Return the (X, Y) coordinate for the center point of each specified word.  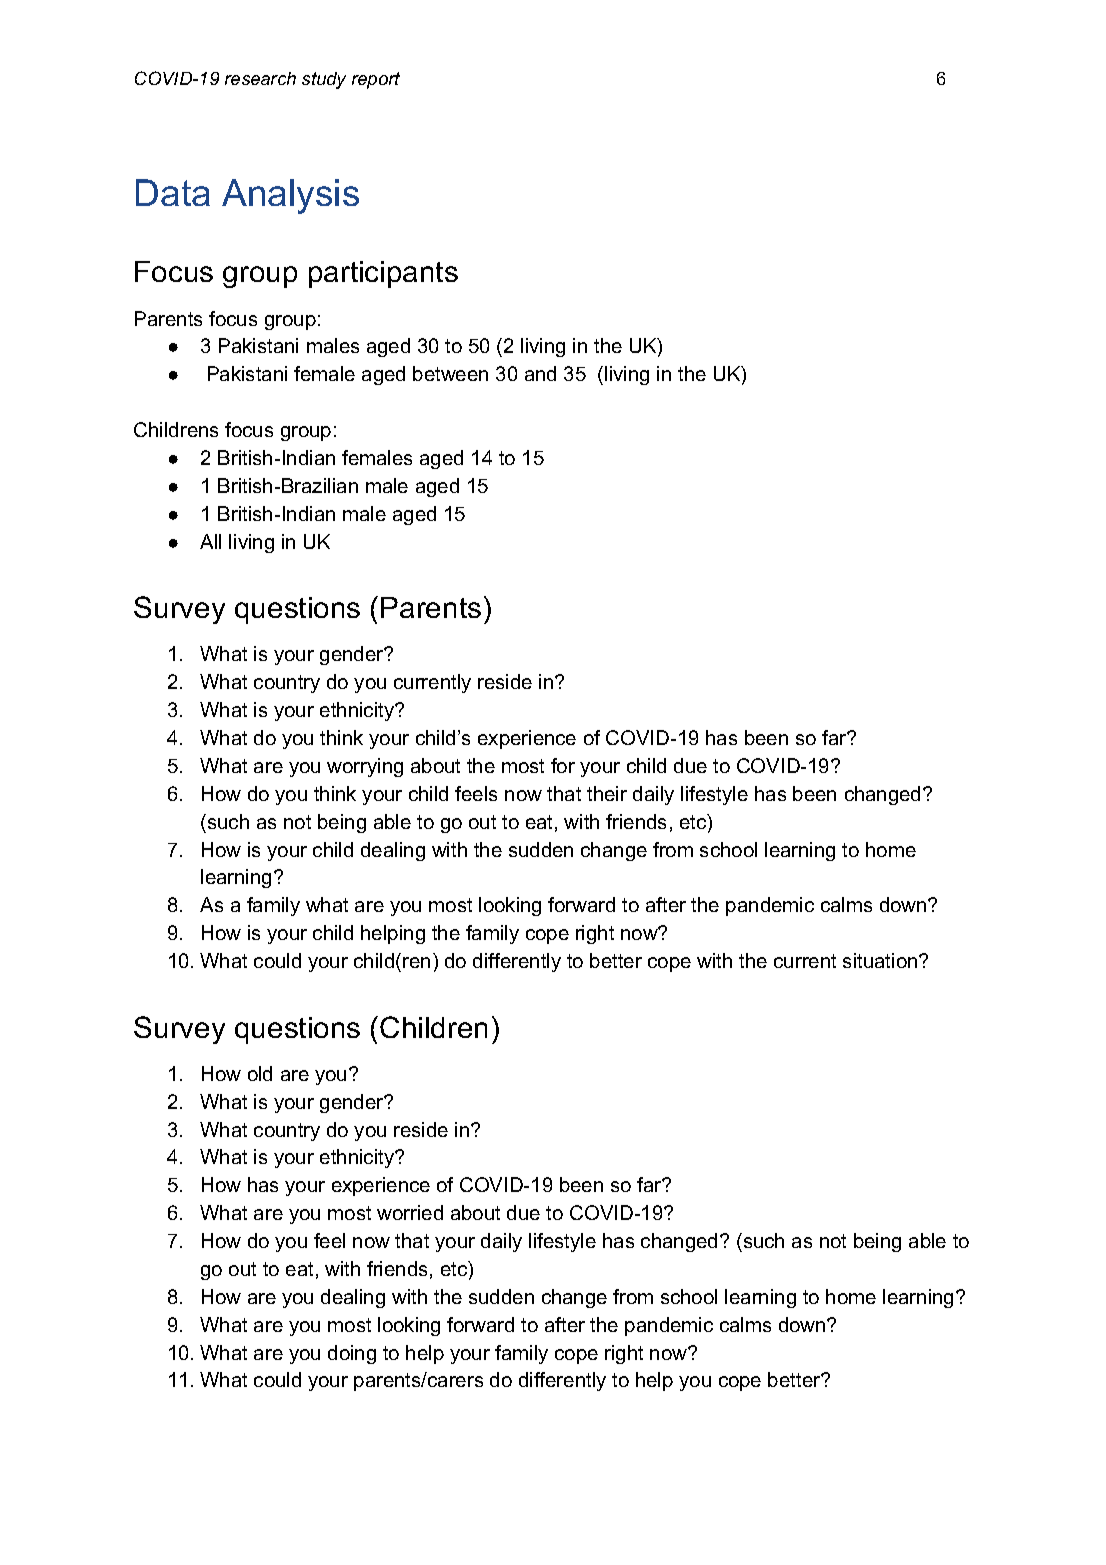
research (260, 78)
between (450, 373)
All (210, 541)
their (607, 793)
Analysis (290, 196)
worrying (365, 767)
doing (352, 1354)
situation (881, 960)
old (260, 1073)
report (376, 80)
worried (410, 1212)
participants (383, 274)
